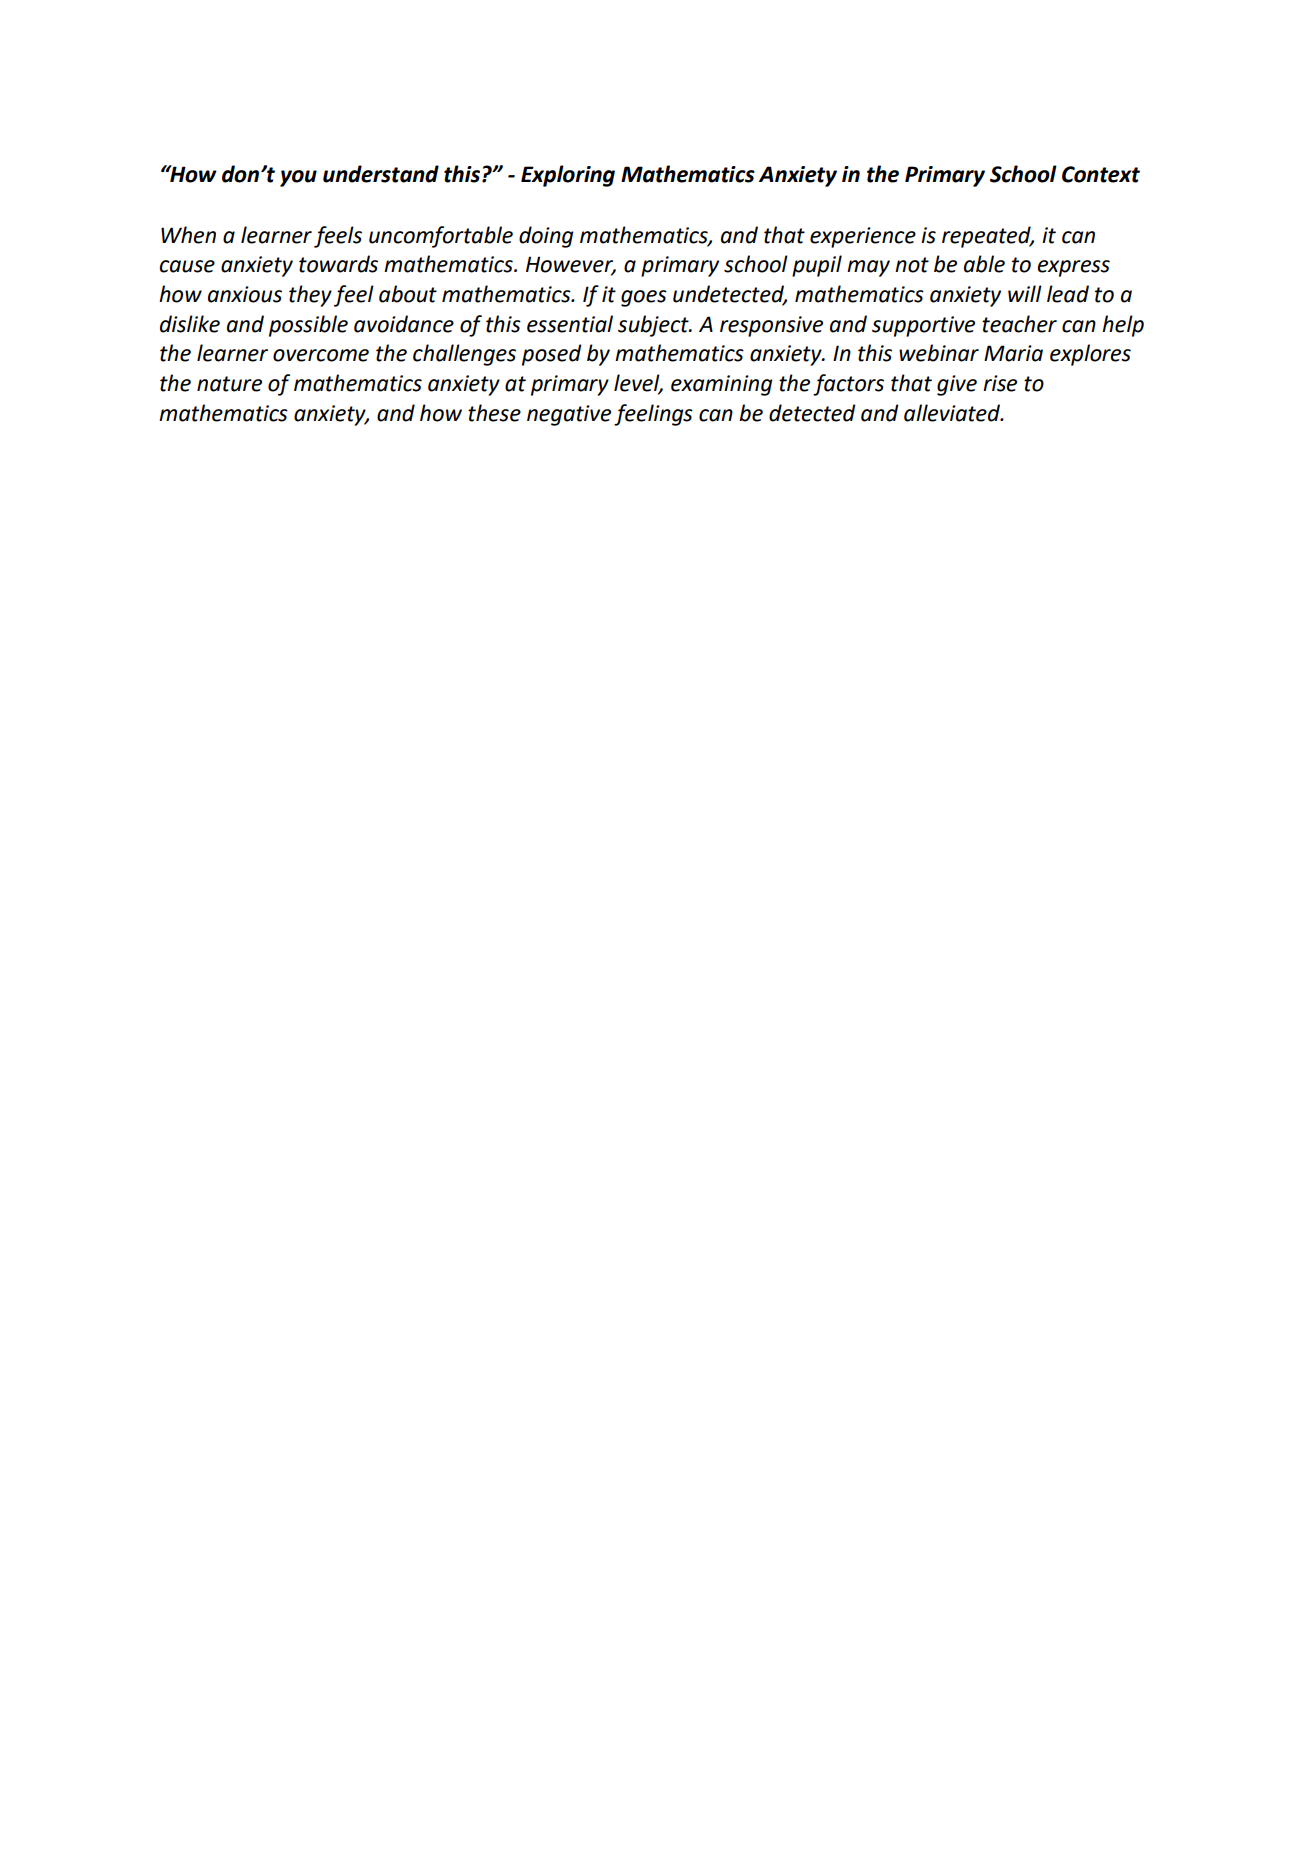  I want to click on However, so click(571, 265).
